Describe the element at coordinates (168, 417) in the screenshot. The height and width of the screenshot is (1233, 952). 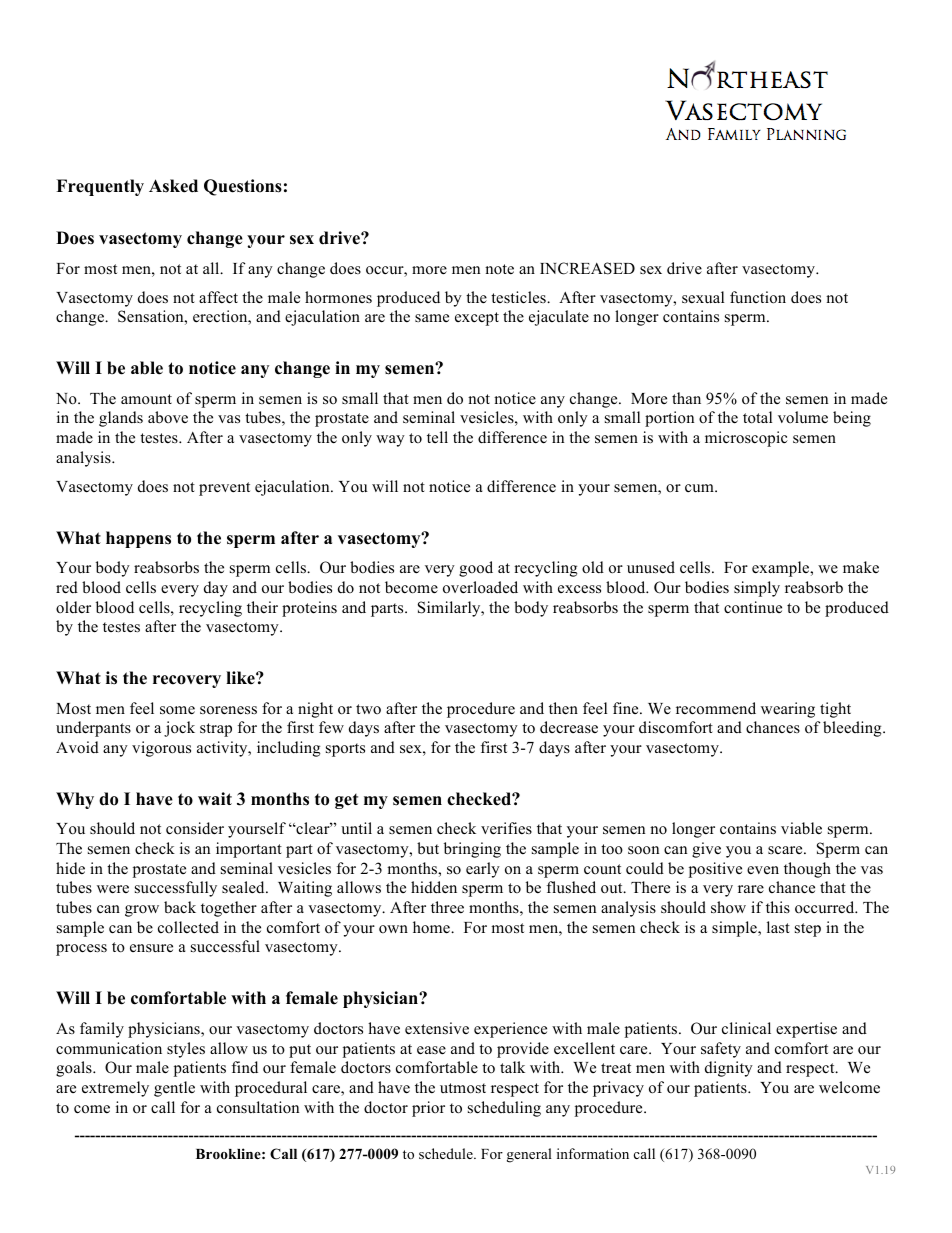
I see `above` at that location.
